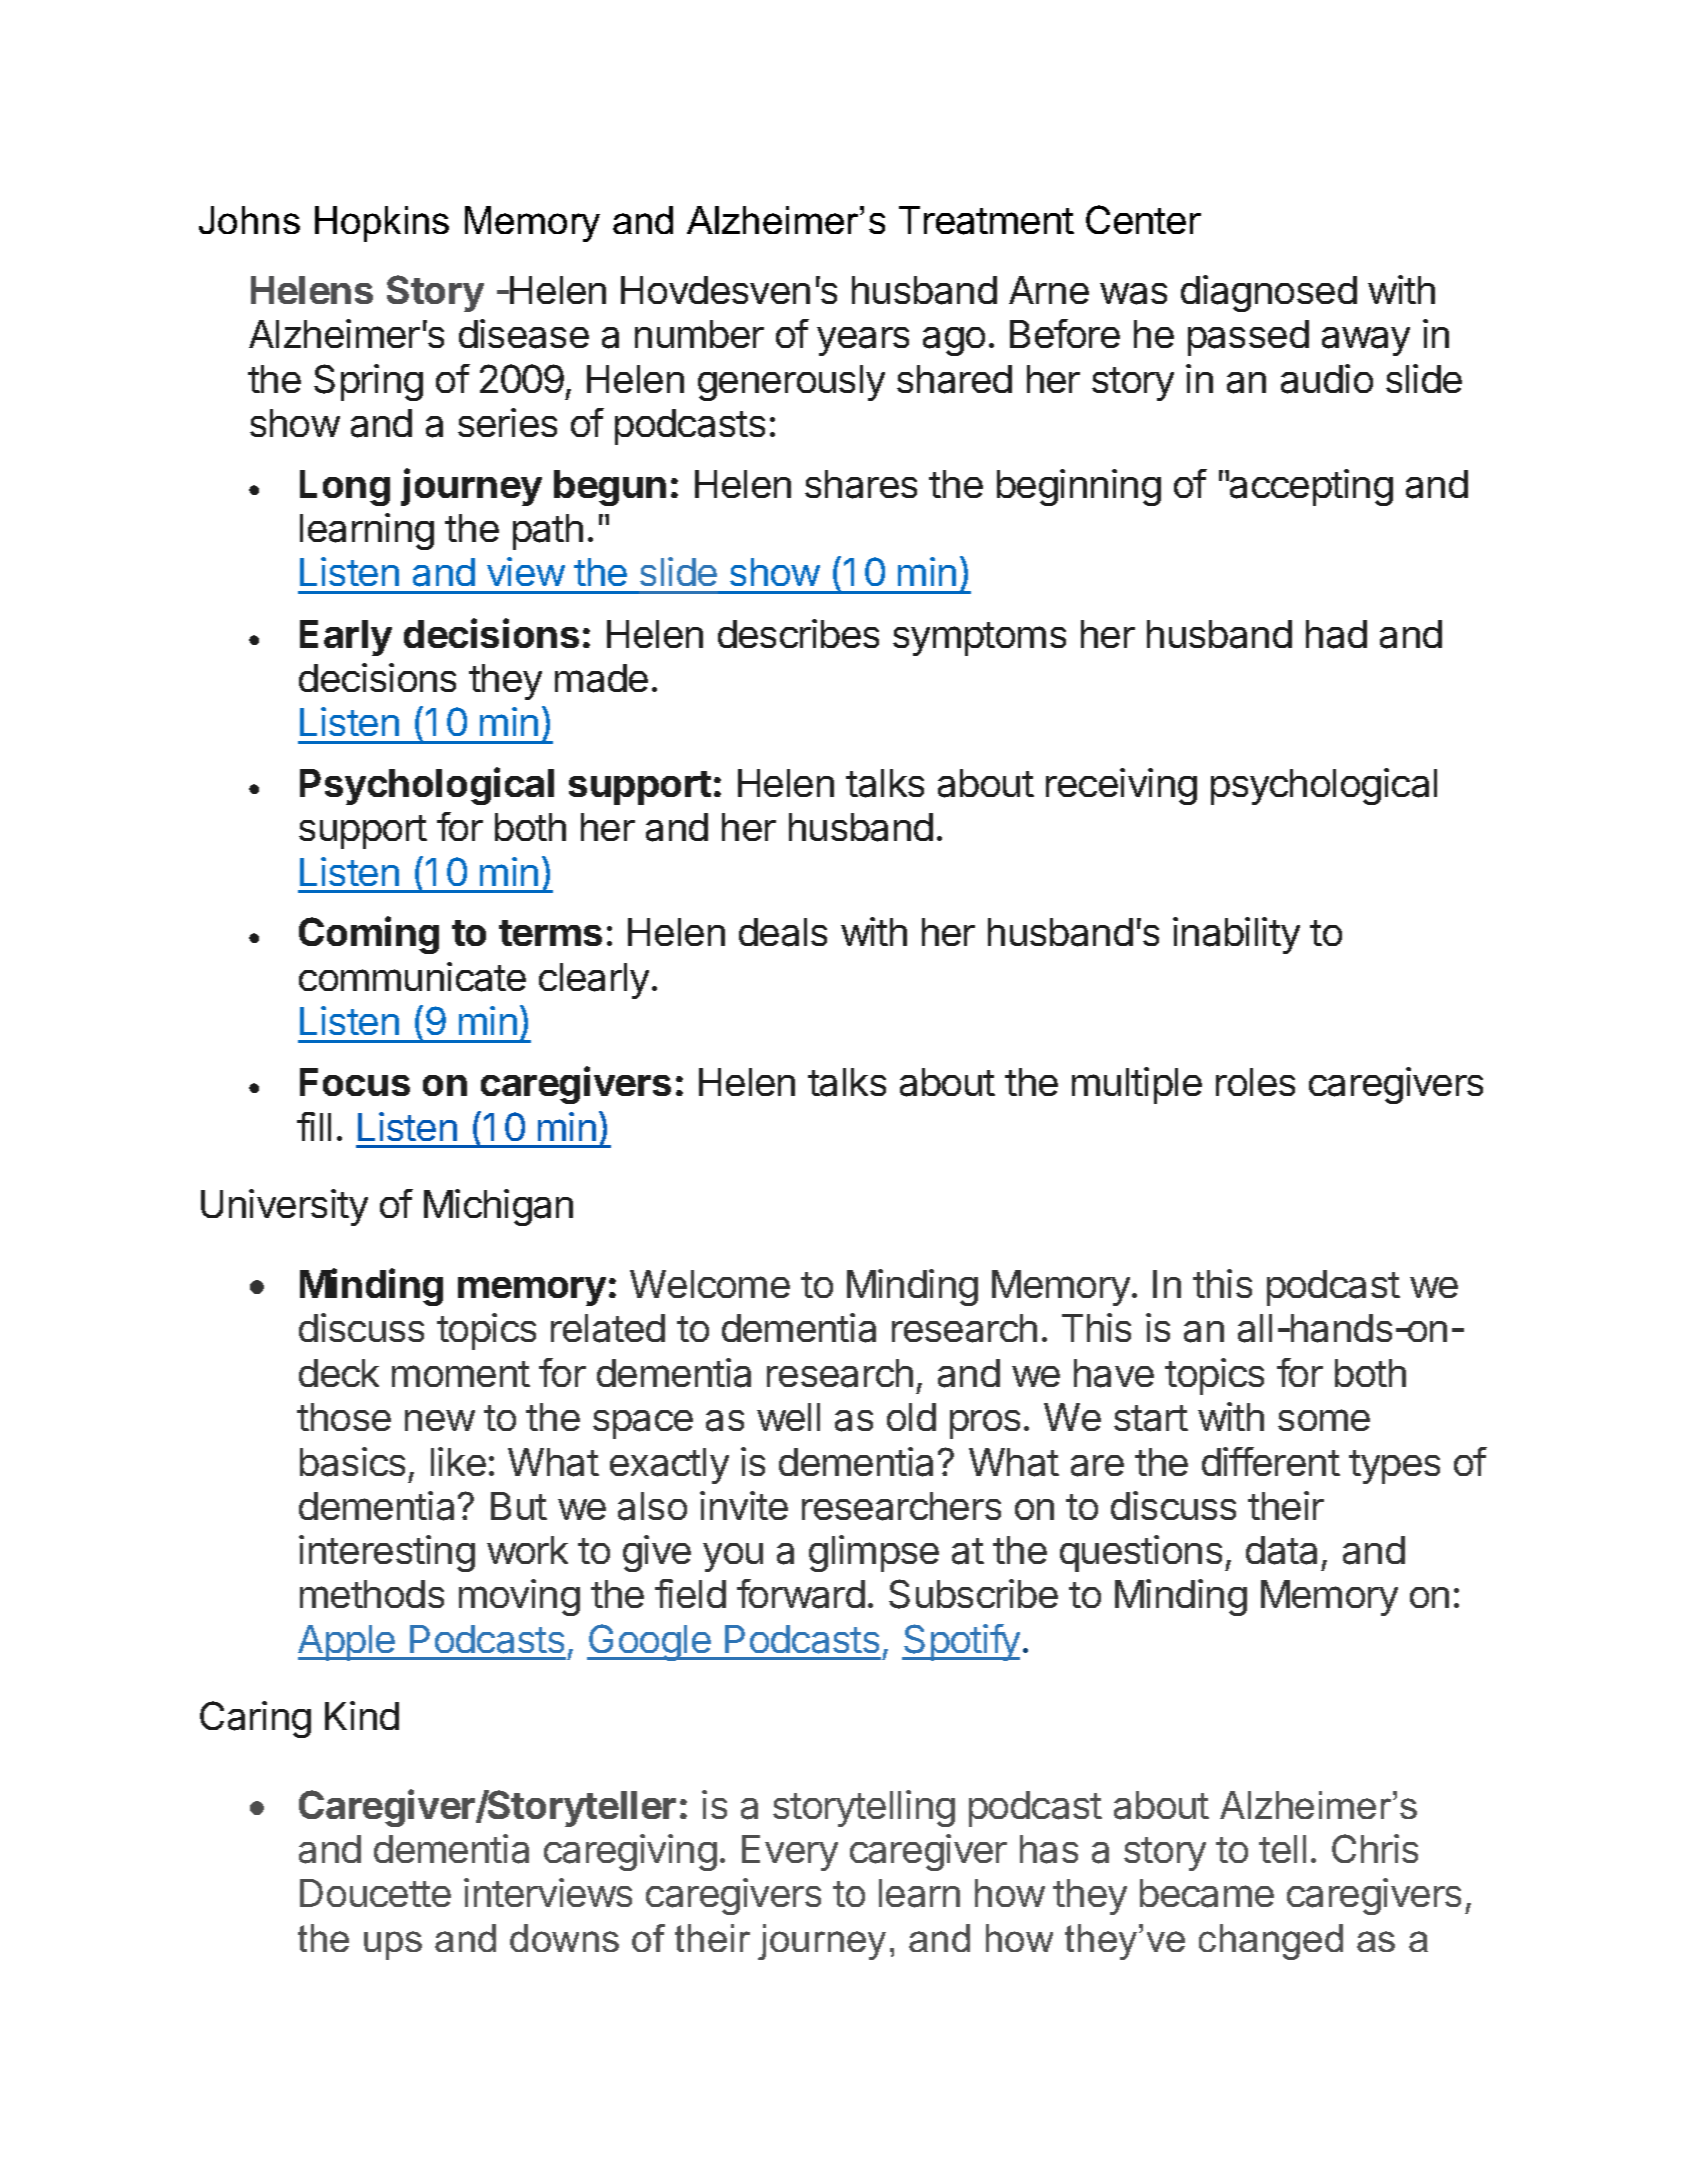  I want to click on Hopkins, so click(382, 224).
